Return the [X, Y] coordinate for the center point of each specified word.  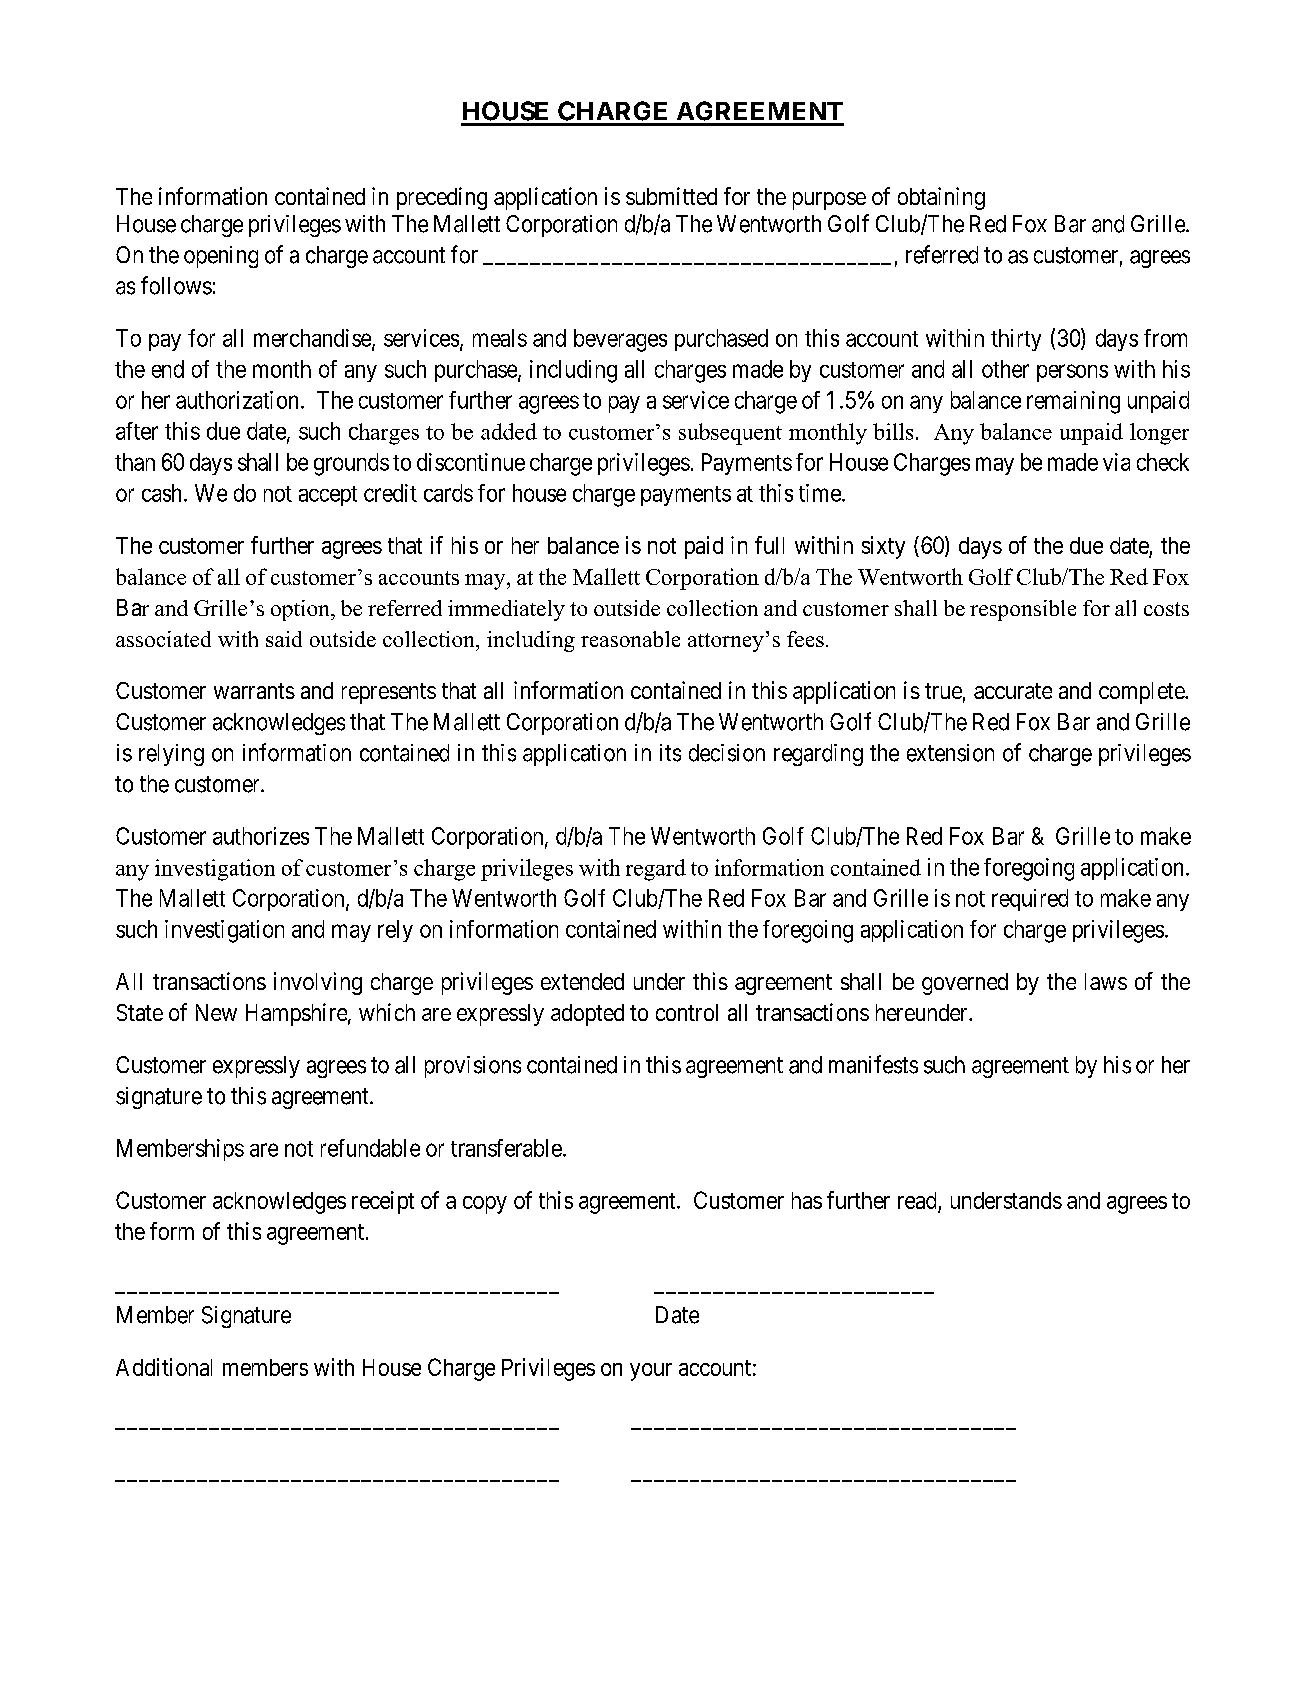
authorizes [261, 836]
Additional [164, 1367]
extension [950, 753]
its [670, 753]
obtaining [941, 198]
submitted [671, 196]
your [651, 1372]
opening [221, 257]
